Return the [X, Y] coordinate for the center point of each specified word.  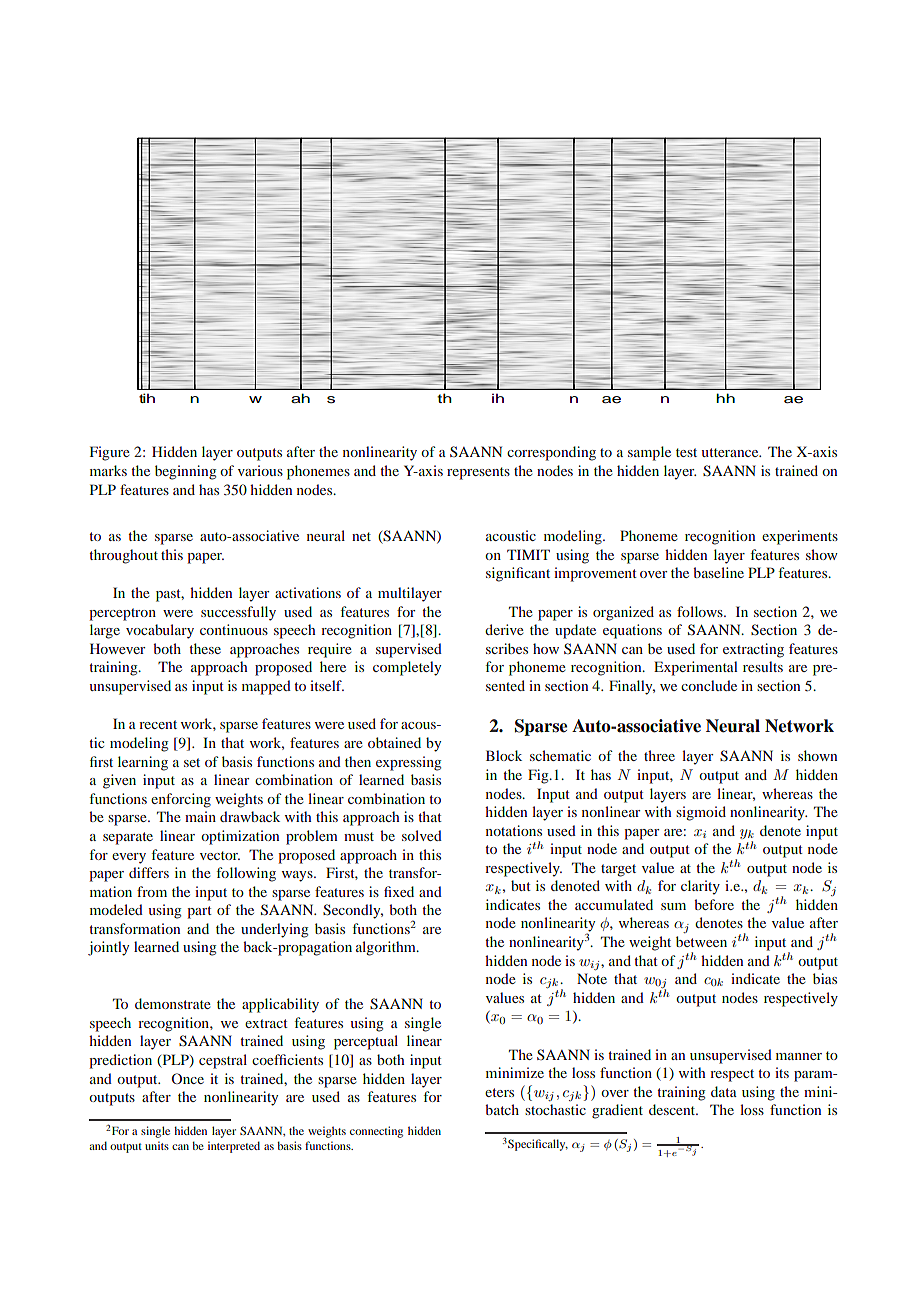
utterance [731, 452]
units [157, 1145]
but [521, 885]
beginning [185, 472]
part [199, 912]
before [714, 904]
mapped [266, 687]
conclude [709, 685]
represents [478, 473]
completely [407, 668]
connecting [376, 1132]
